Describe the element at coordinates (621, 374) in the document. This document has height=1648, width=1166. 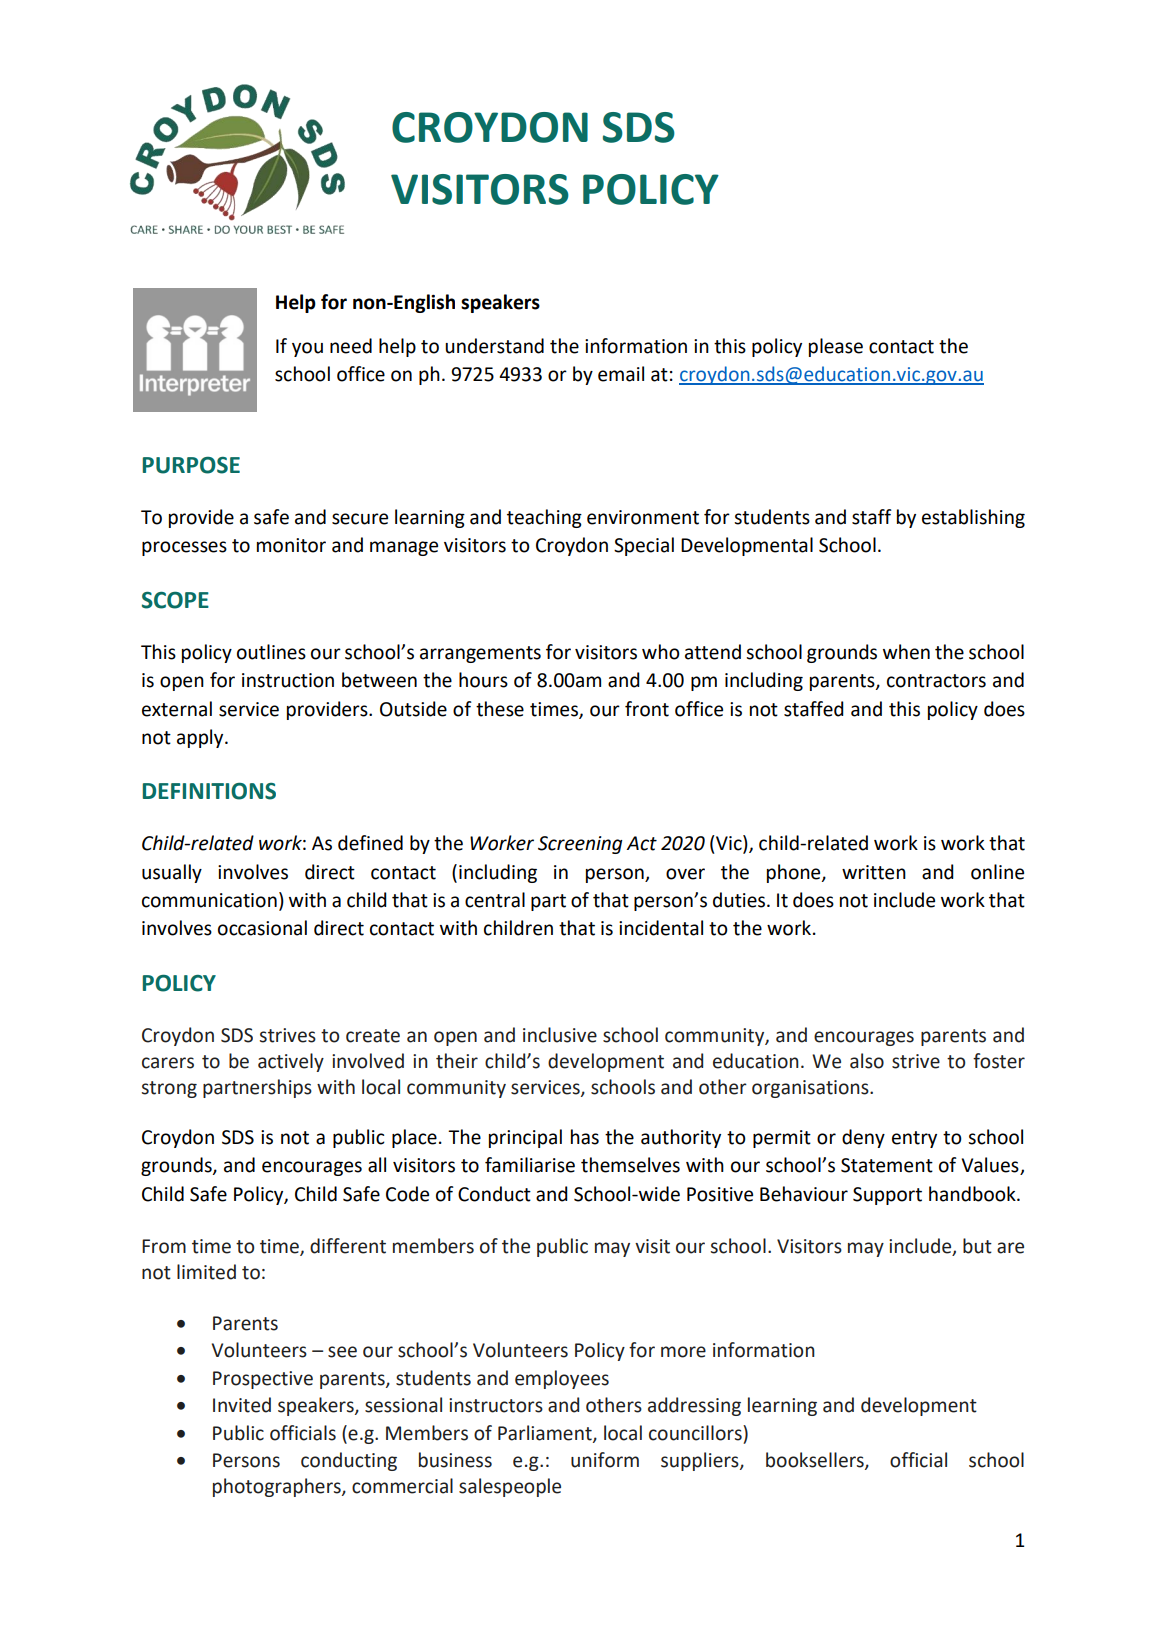
I see `email` at that location.
